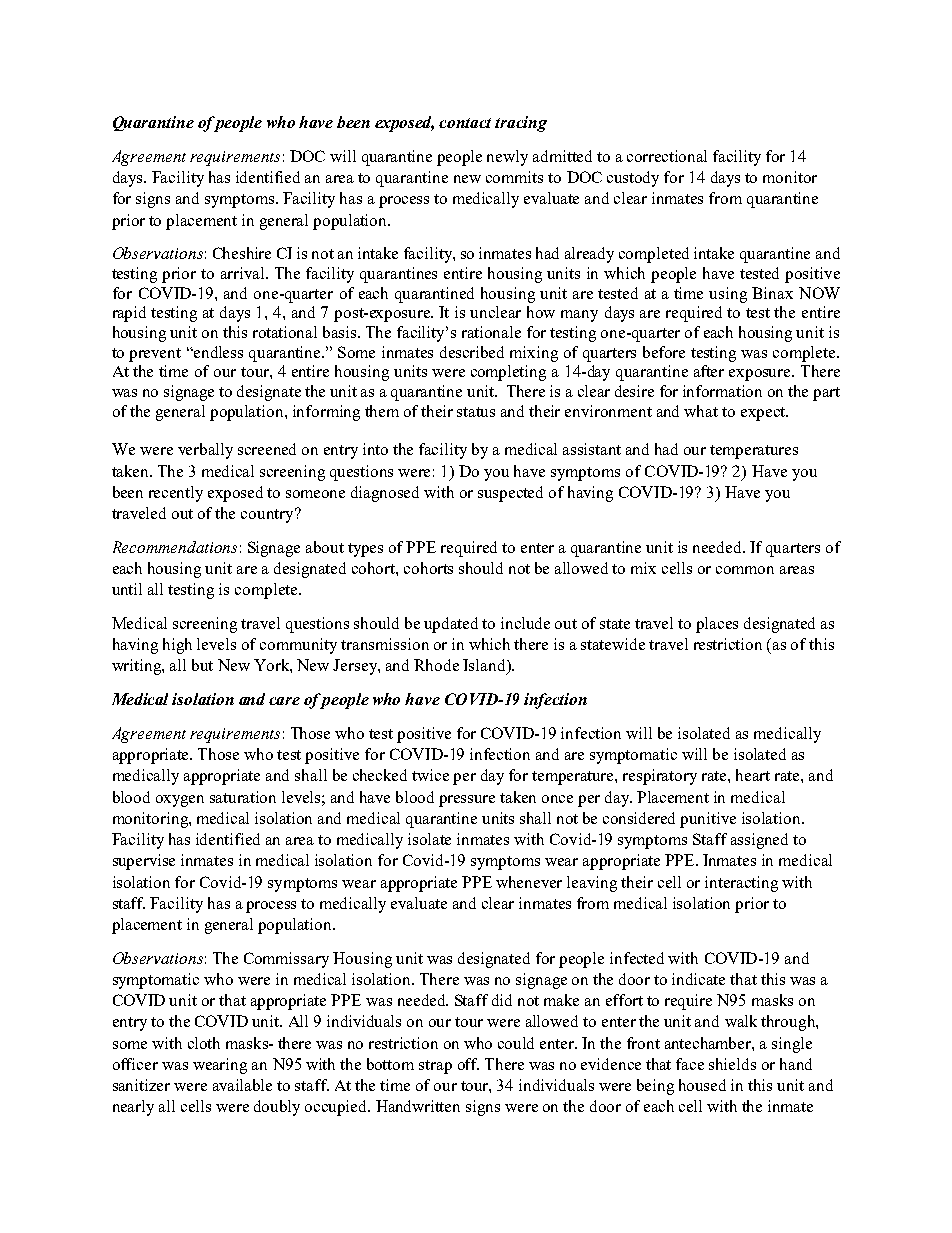 The image size is (952, 1233). Describe the element at coordinates (753, 775) in the screenshot. I see `heart` at that location.
